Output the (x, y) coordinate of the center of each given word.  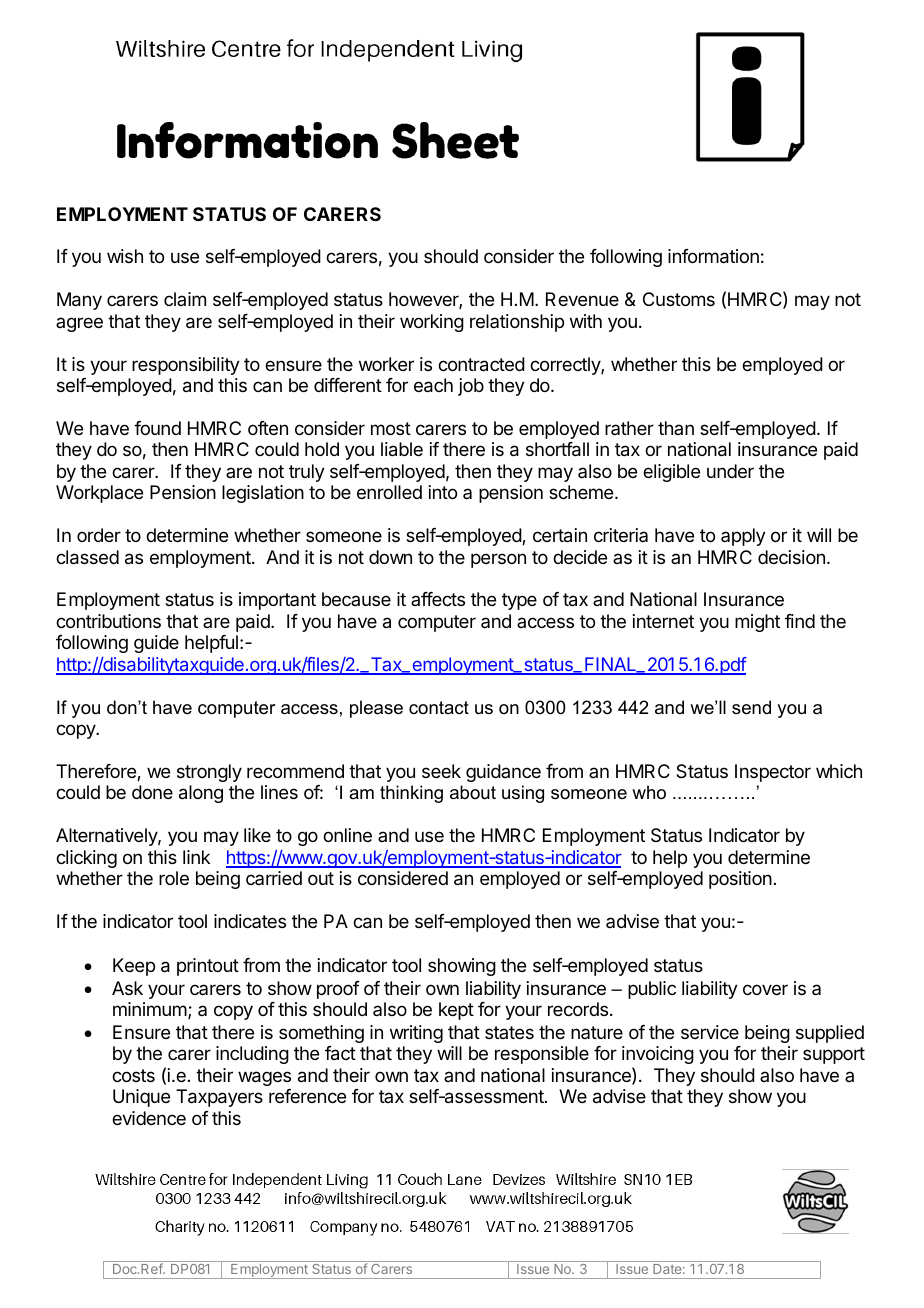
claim (185, 299)
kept (456, 1011)
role (174, 878)
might (757, 623)
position (740, 880)
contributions (108, 621)
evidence (149, 1118)
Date (669, 1269)
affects (438, 599)
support (834, 1055)
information (713, 256)
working (432, 323)
